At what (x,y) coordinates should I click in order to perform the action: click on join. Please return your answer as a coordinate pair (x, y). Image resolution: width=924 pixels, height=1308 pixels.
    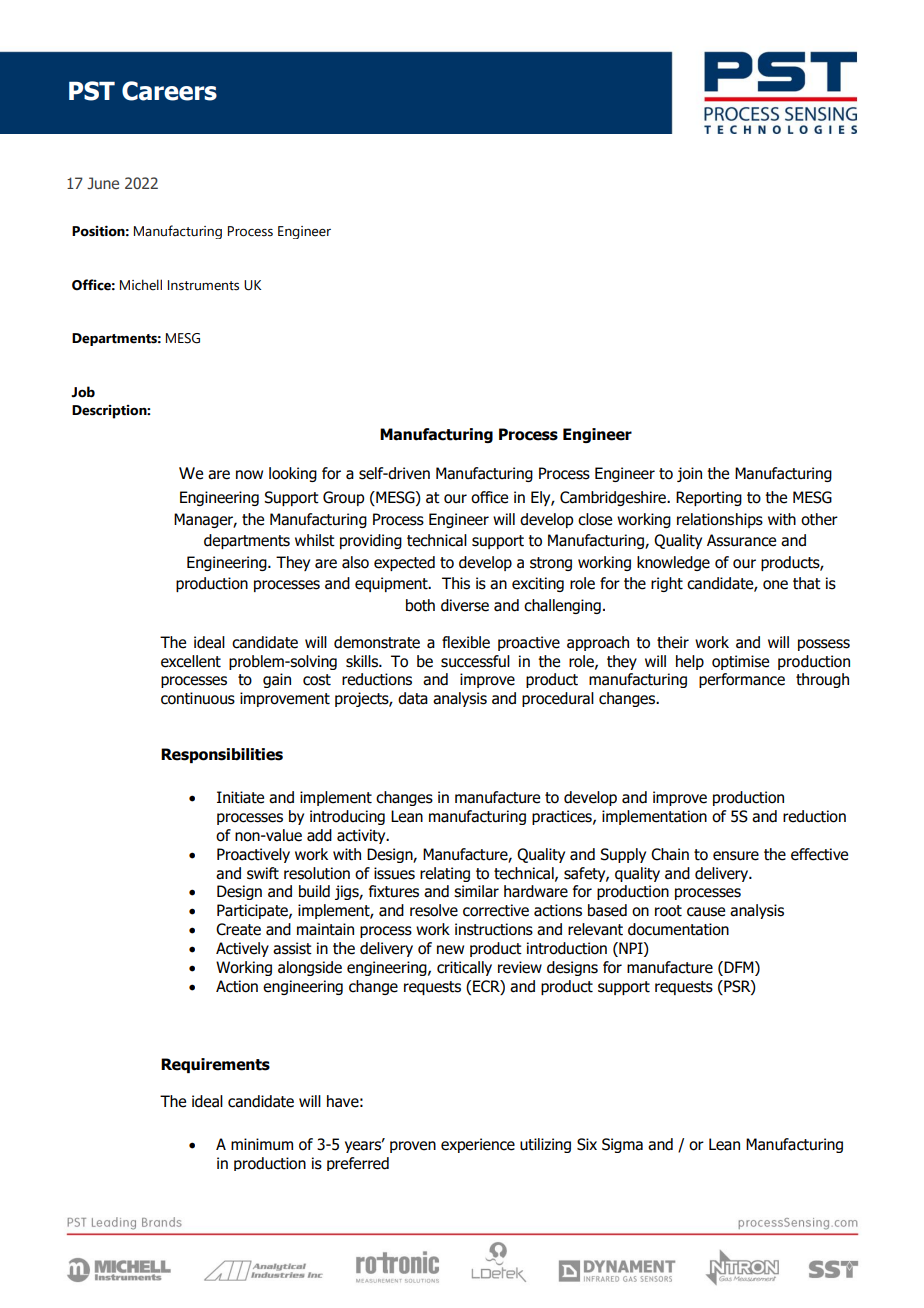
    Looking at the image, I should click on (689, 474).
